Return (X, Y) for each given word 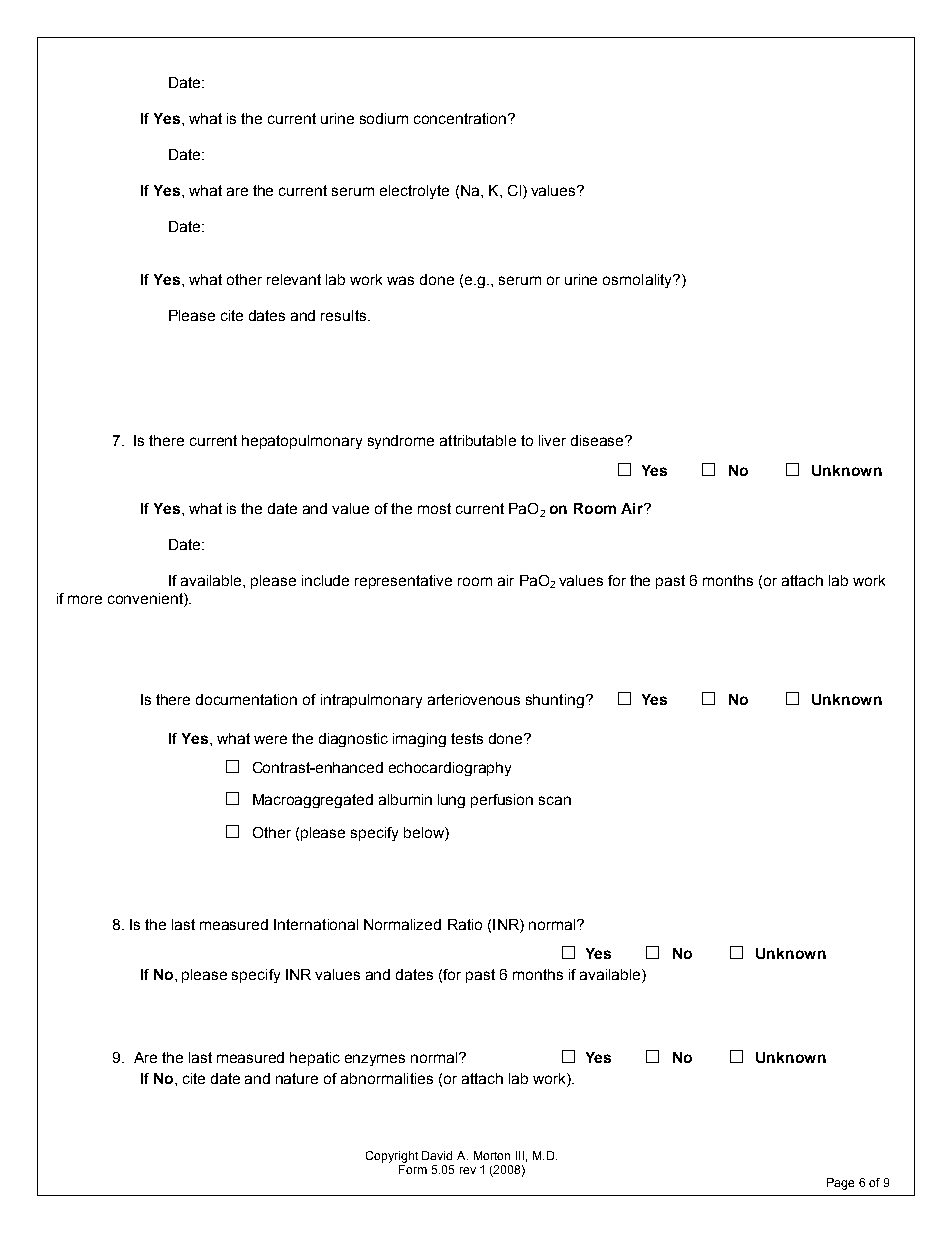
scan (555, 800)
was (400, 280)
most (434, 508)
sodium (384, 118)
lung (451, 801)
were (270, 739)
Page (840, 1184)
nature (297, 1078)
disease (599, 440)
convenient (146, 600)
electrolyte (414, 192)
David (437, 1155)
